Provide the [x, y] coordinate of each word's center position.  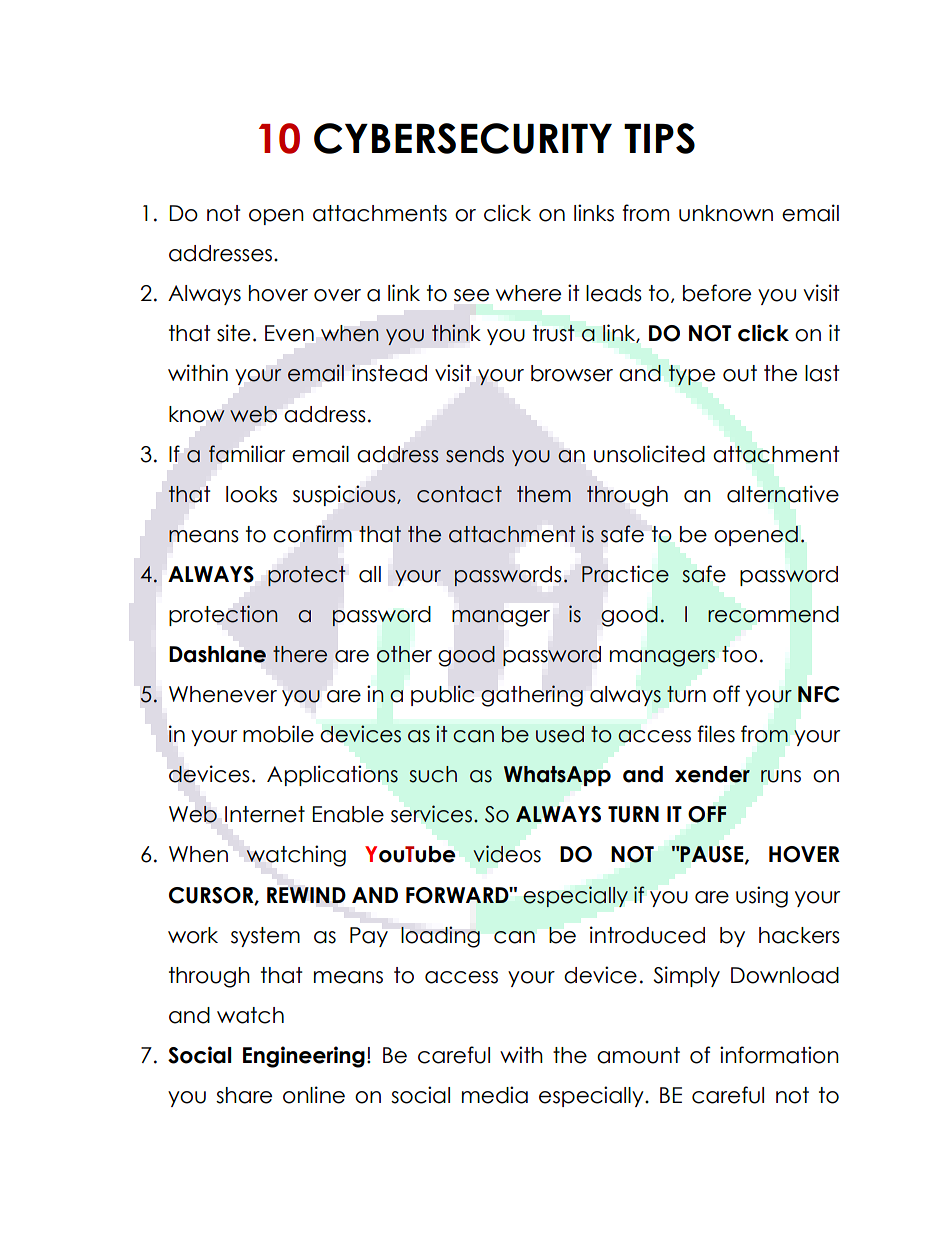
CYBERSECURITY [463, 138]
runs [781, 776]
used [560, 734]
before [717, 293]
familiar [247, 454]
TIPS [659, 138]
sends [475, 454]
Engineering [304, 1057]
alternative [783, 494]
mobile [278, 734]
